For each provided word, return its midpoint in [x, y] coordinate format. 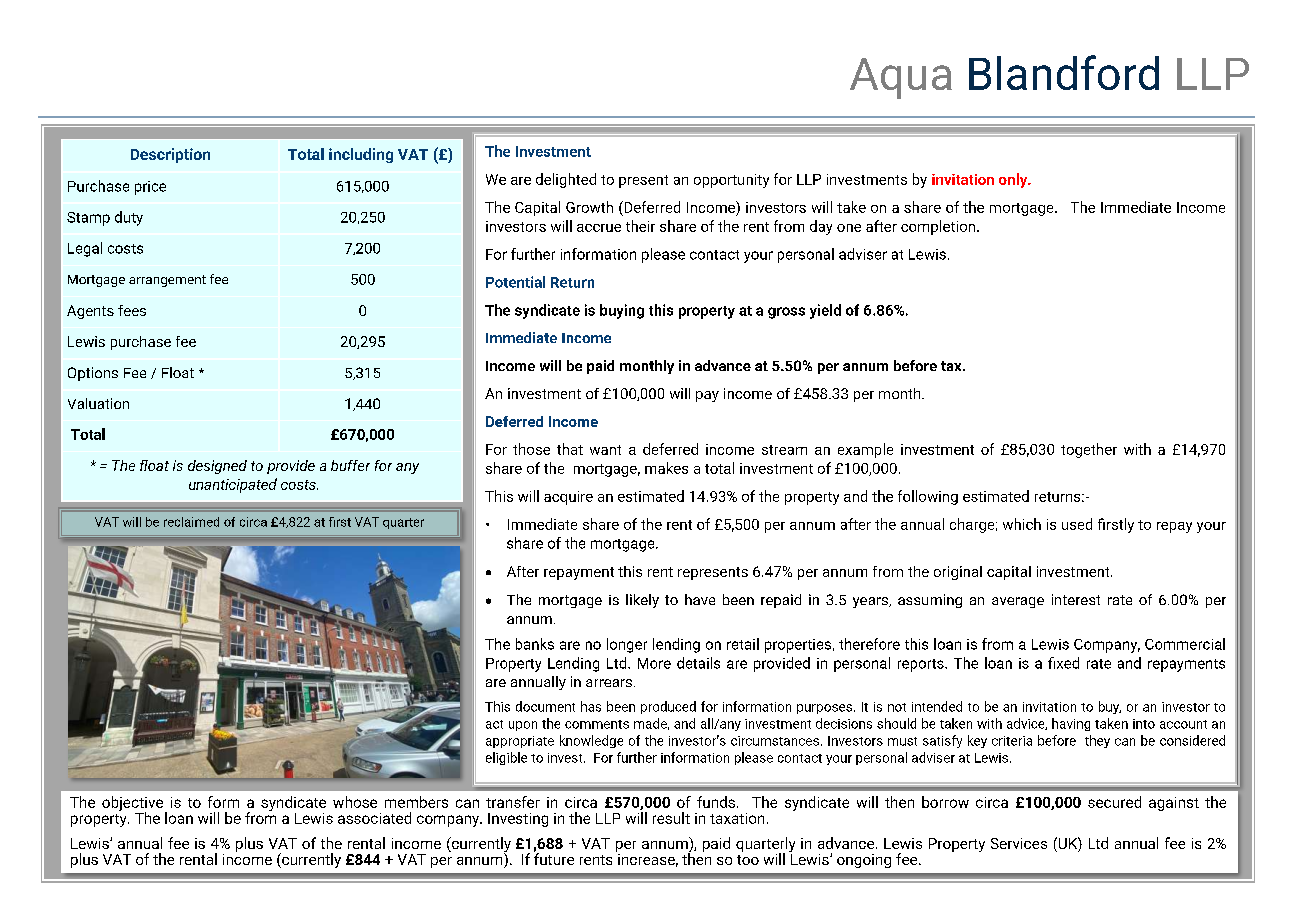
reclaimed [191, 522]
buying [622, 311]
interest [1076, 599]
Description [170, 155]
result [671, 818]
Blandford [1064, 72]
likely [642, 601]
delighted [566, 180]
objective [134, 804]
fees [132, 310]
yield [825, 311]
